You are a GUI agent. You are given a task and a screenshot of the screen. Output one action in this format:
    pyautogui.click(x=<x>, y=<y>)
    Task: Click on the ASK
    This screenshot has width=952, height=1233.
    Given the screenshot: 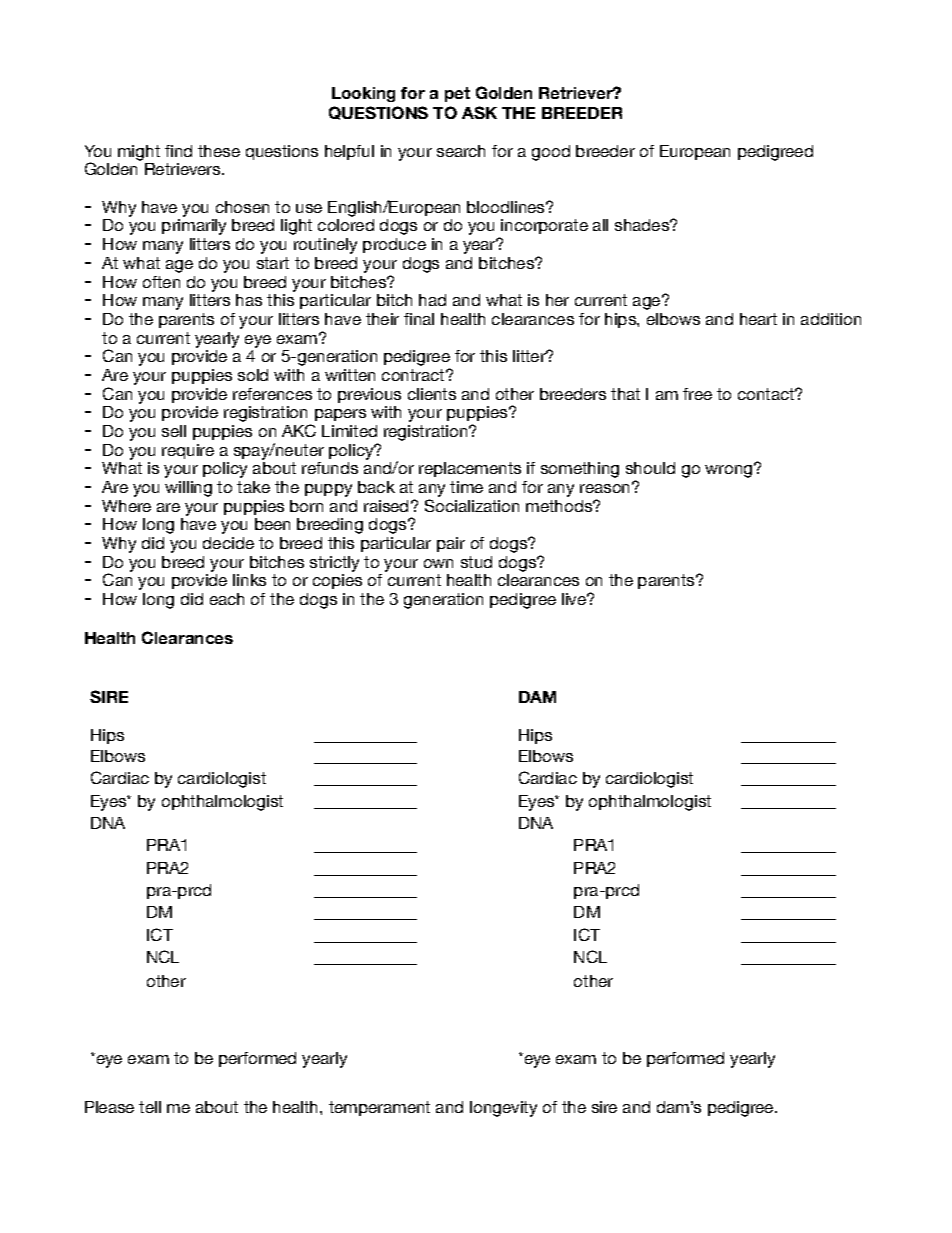 What is the action you would take?
    pyautogui.click(x=479, y=112)
